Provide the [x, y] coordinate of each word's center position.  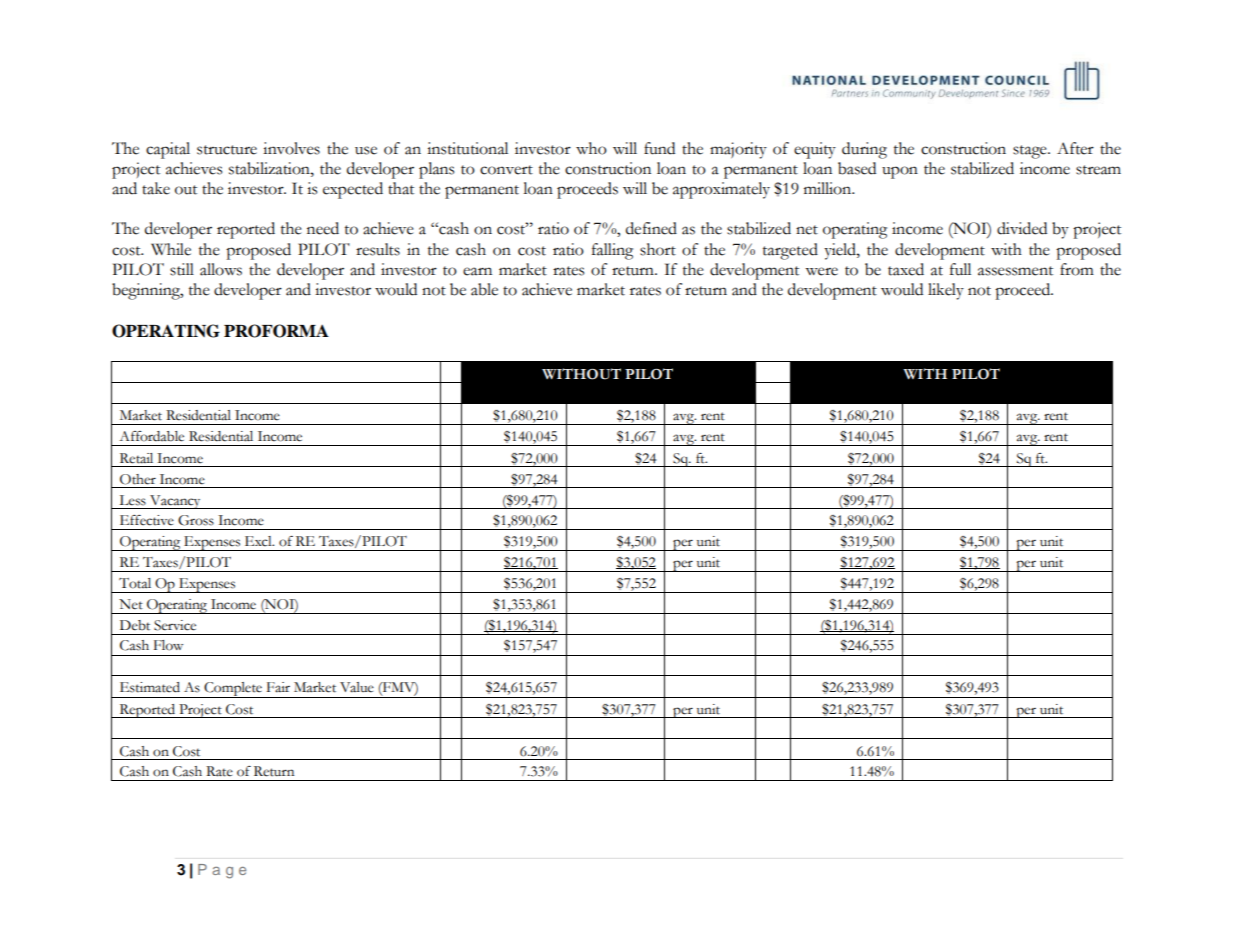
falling [612, 251]
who [591, 148]
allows [221, 269]
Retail [136, 458]
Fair [278, 687]
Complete [233, 690]
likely [946, 291]
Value [357, 687]
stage [1031, 152]
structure [227, 150]
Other [138, 479]
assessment [1015, 271]
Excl [259, 541]
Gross [196, 520]
